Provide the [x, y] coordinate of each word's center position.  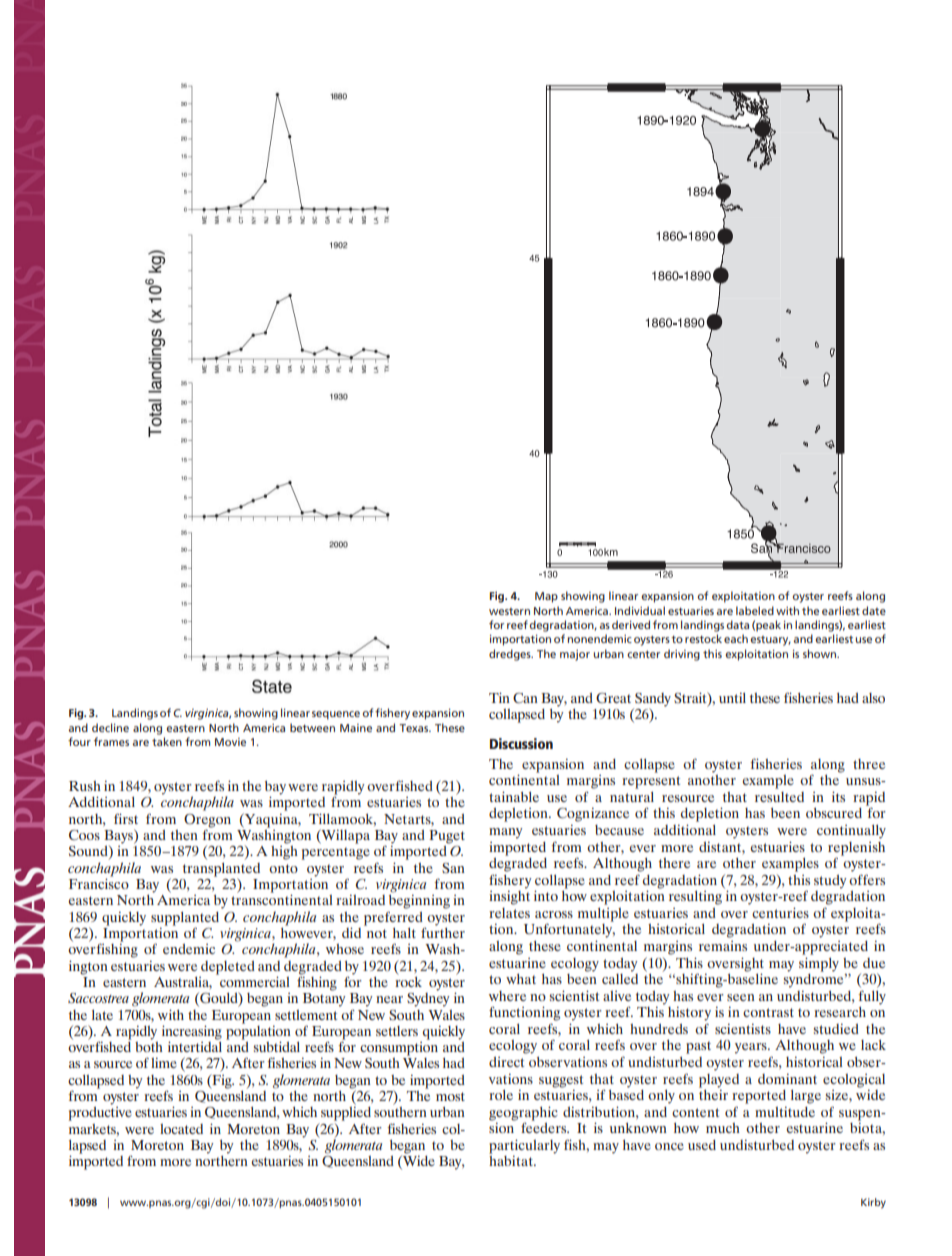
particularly [524, 1146]
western [509, 611]
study [830, 882]
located [181, 1129]
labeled [755, 610]
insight [509, 896]
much [723, 1128]
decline [110, 727]
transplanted [221, 871]
